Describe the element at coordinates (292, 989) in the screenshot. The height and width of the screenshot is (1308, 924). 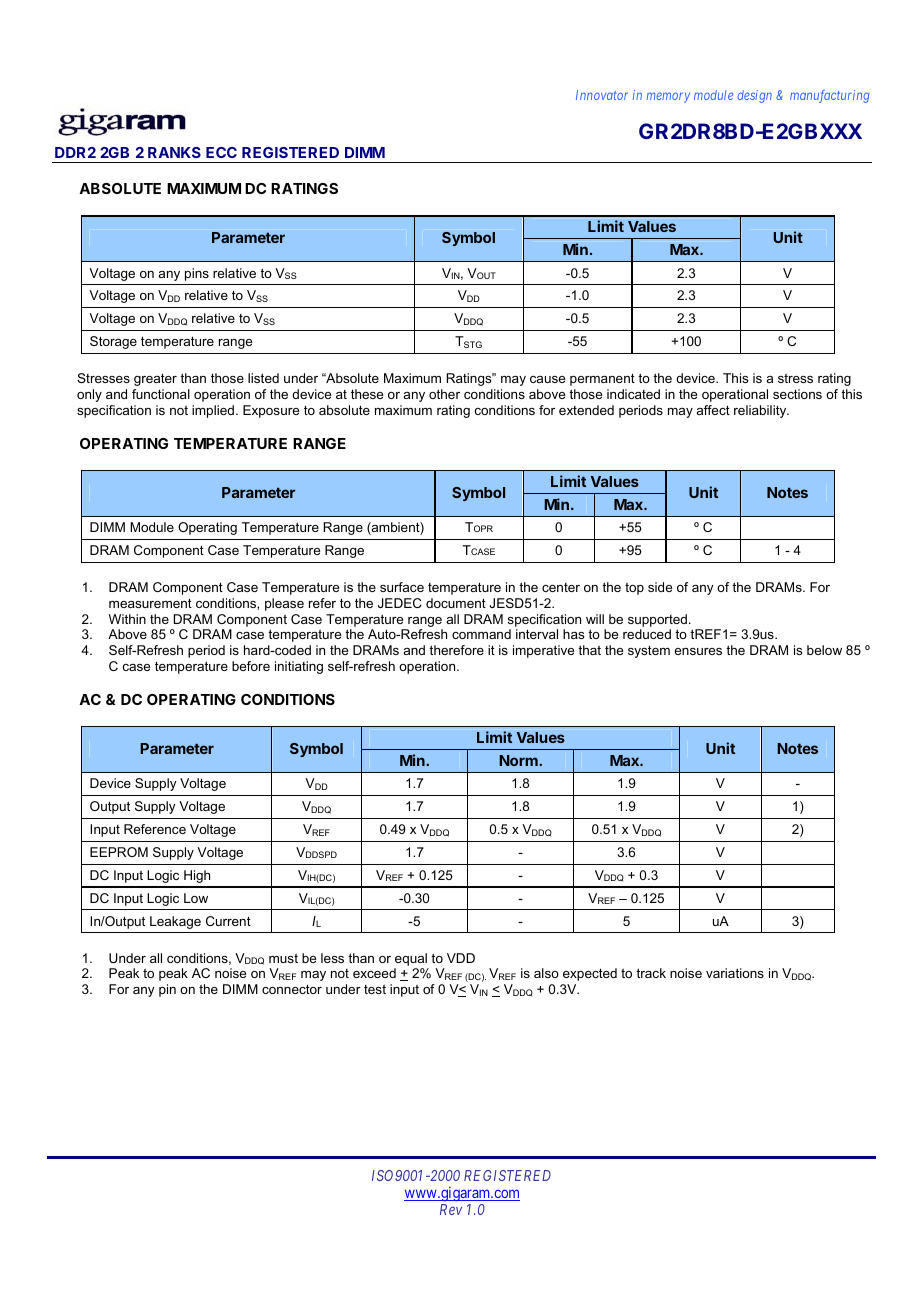
I see `connector` at that location.
